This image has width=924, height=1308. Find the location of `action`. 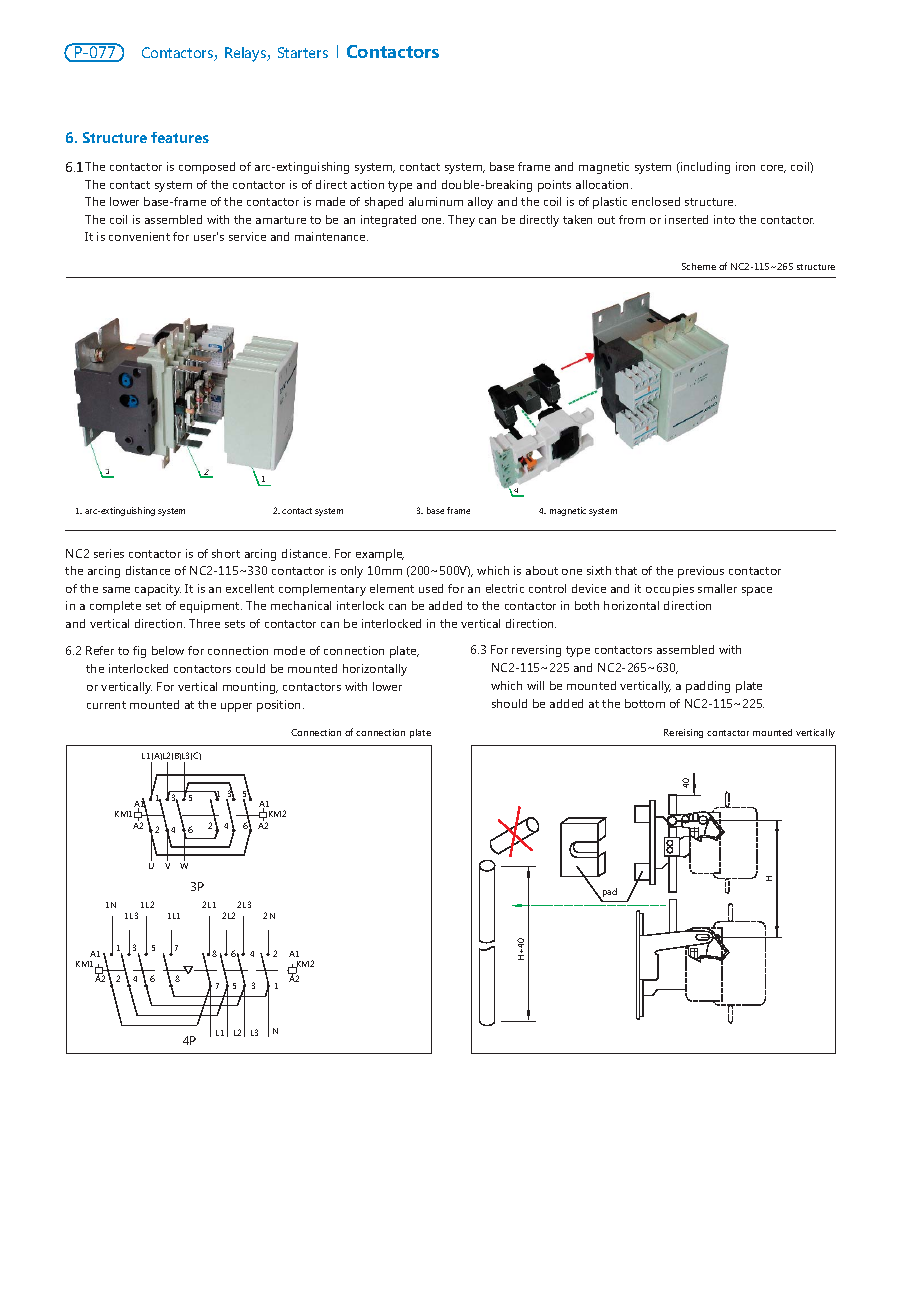

action is located at coordinates (367, 184).
